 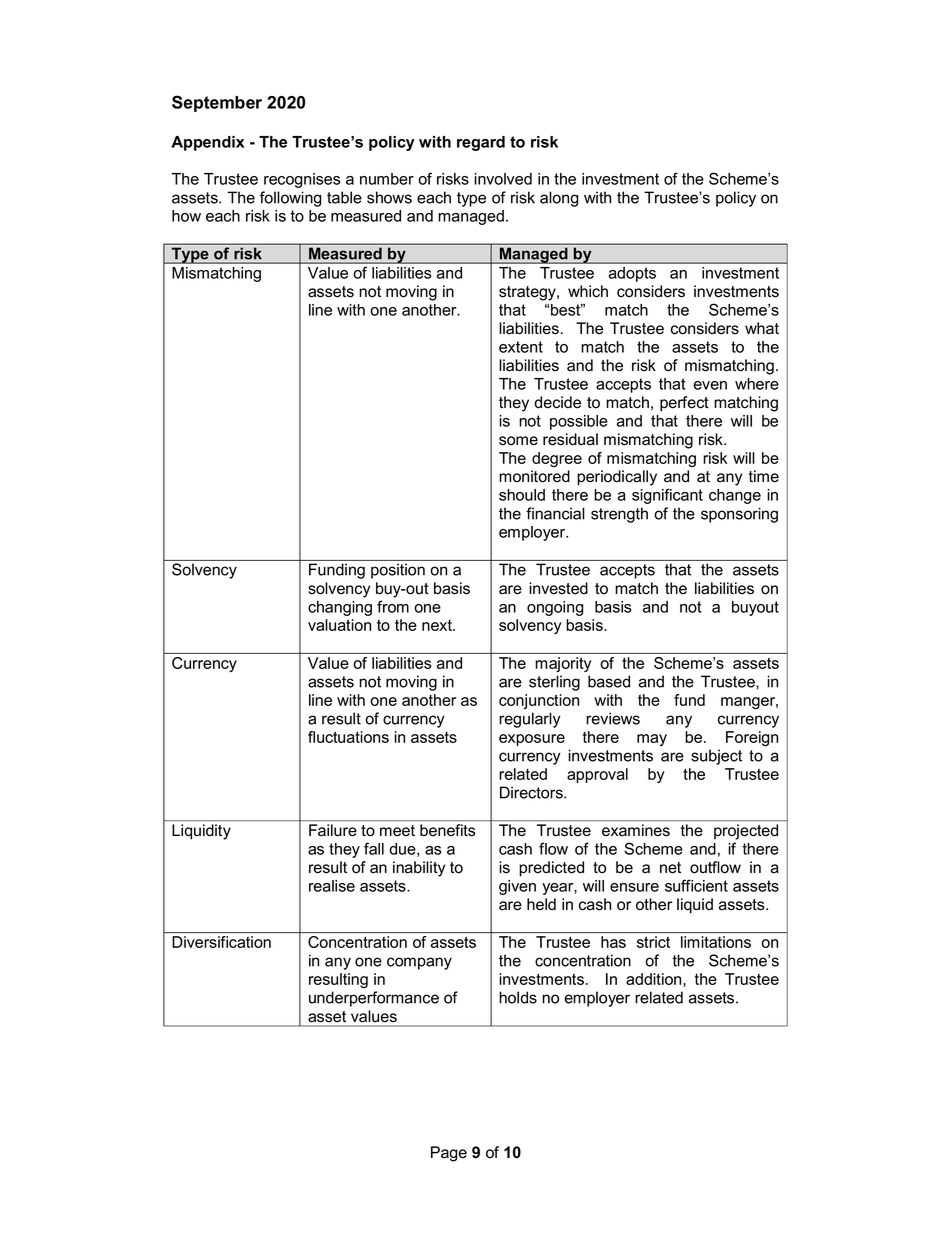 What do you see at coordinates (302, 180) in the page?
I see `recognises` at bounding box center [302, 180].
